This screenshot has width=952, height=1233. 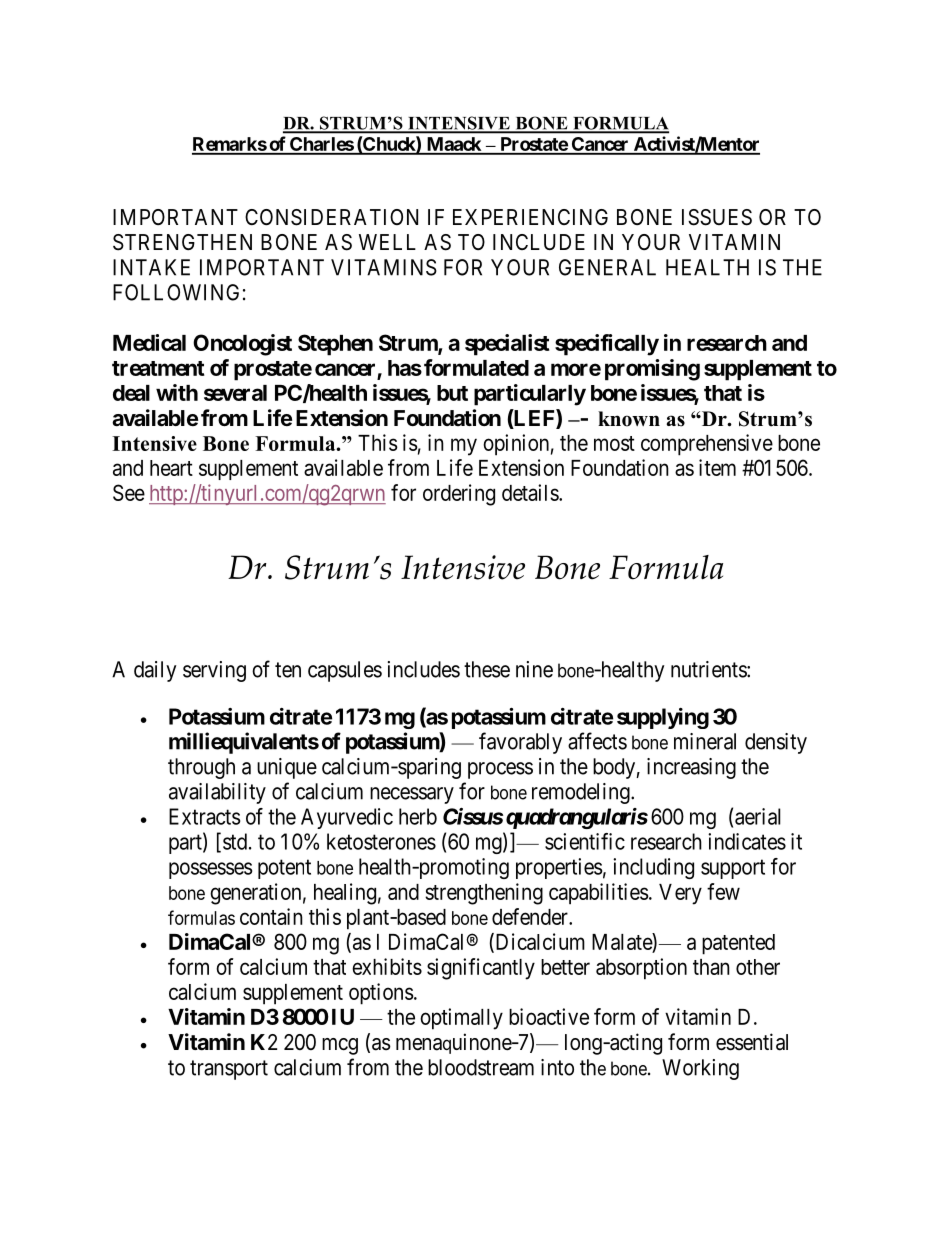 What do you see at coordinates (151, 267) in the screenshot?
I see `INTAKE` at bounding box center [151, 267].
